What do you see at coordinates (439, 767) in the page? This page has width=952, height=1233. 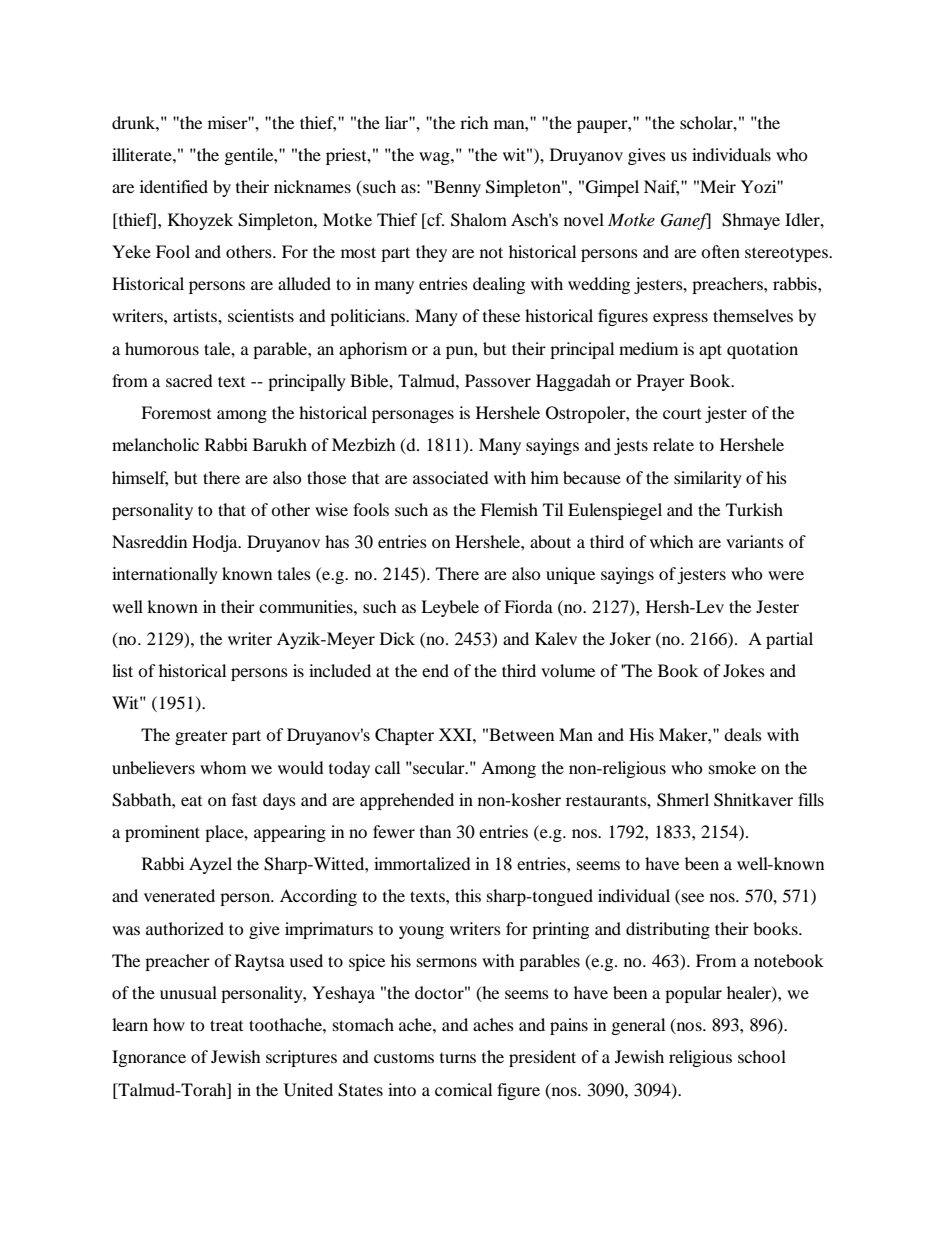 I see `secular` at bounding box center [439, 767].
